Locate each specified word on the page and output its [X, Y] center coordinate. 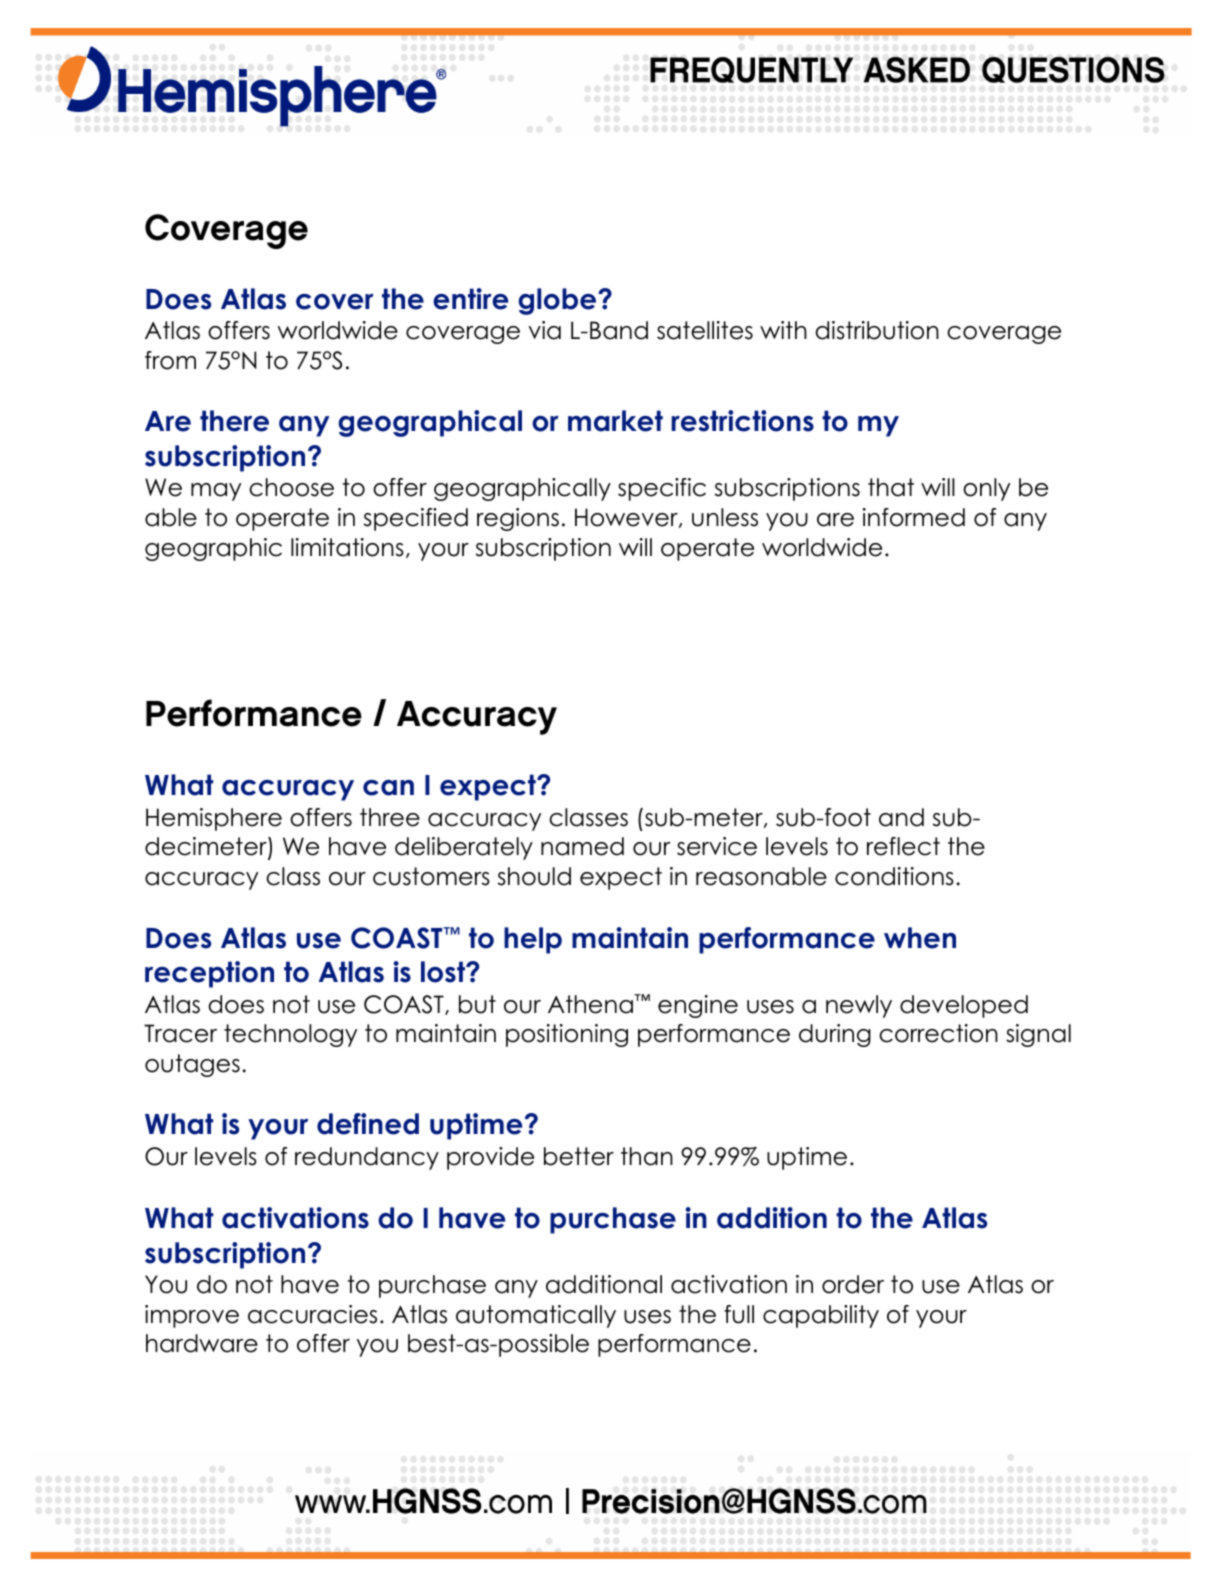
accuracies [312, 1314]
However [627, 518]
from [170, 360]
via [545, 330]
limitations [347, 547]
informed [914, 517]
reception [209, 974]
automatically [536, 1316]
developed [964, 1006]
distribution [877, 330]
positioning [567, 1035]
